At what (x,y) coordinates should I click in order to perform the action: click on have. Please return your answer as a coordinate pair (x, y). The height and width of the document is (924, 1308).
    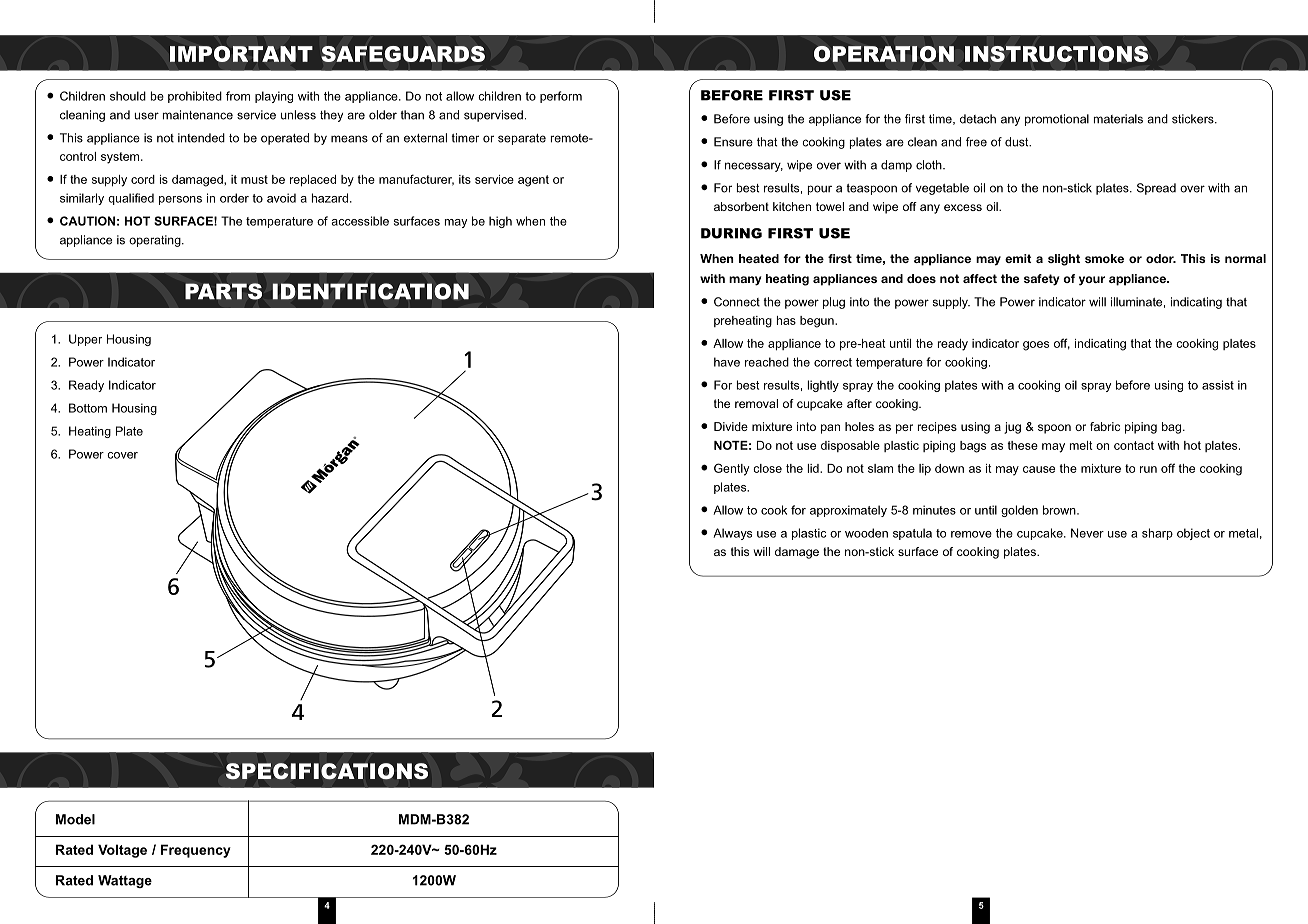
    Looking at the image, I should click on (727, 362).
